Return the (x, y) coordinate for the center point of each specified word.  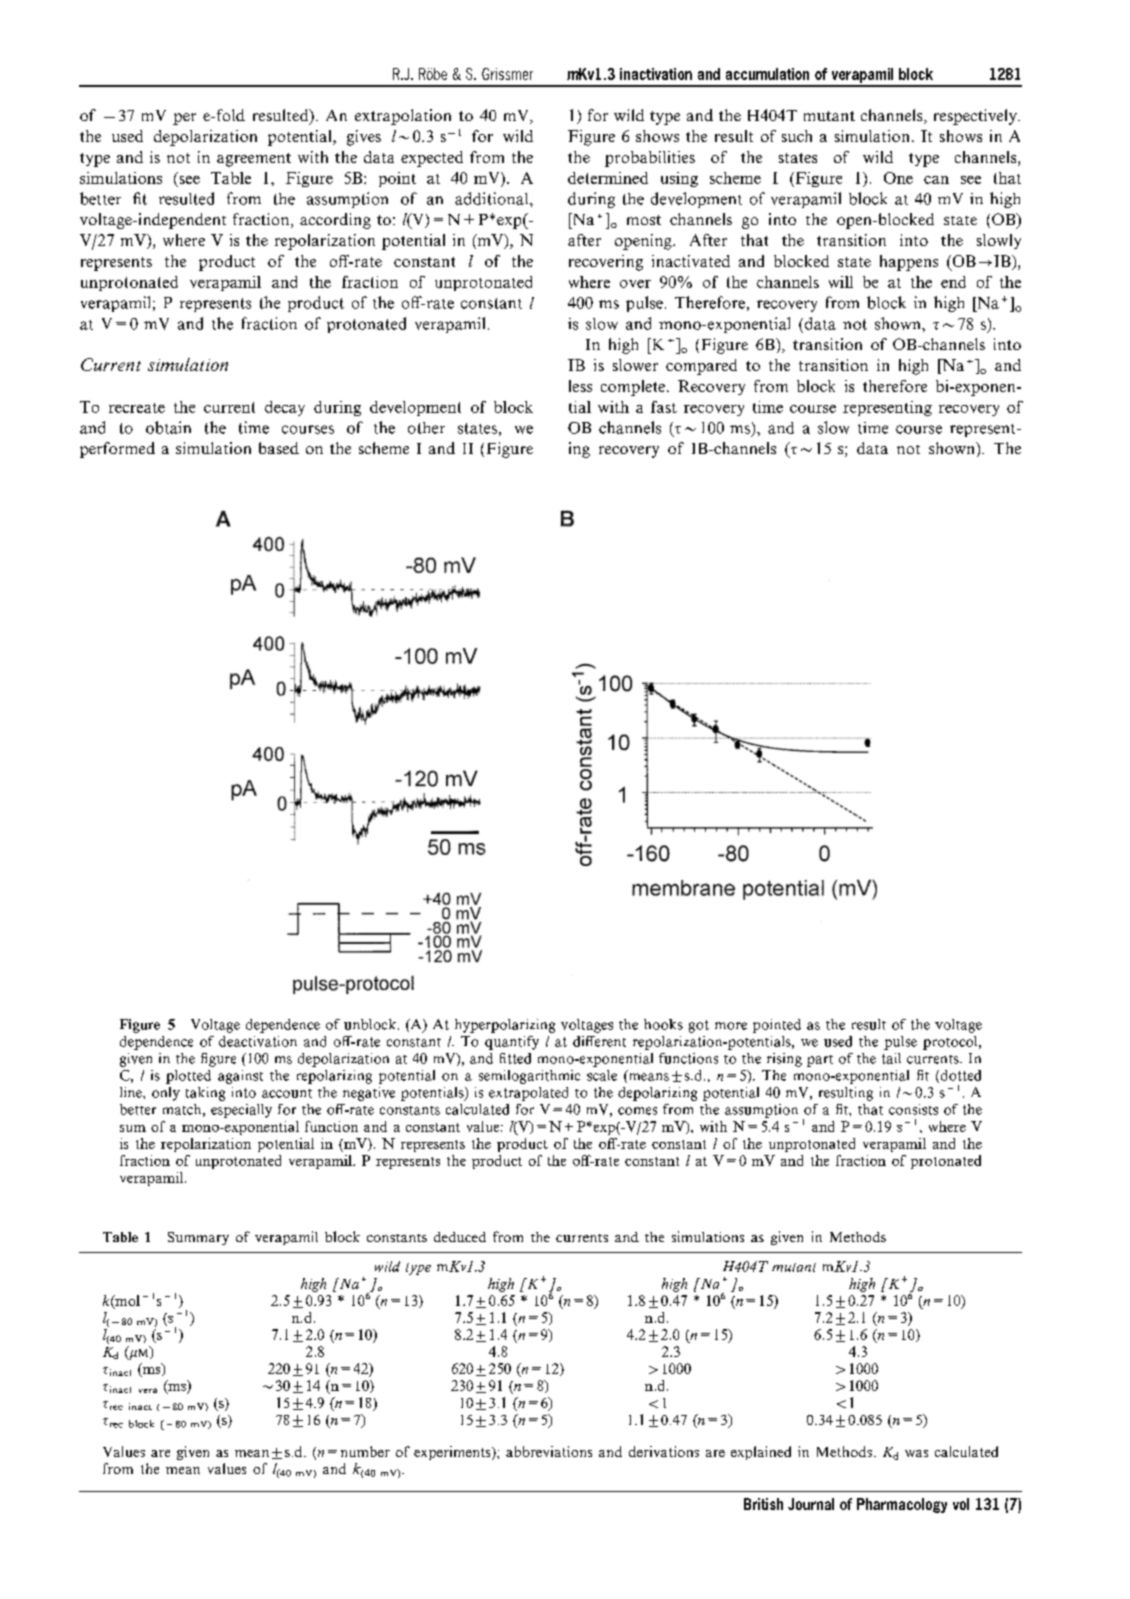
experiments (453, 1453)
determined (608, 178)
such (797, 136)
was (916, 1453)
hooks (663, 1024)
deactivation (258, 1041)
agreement (254, 160)
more (731, 1026)
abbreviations (549, 1451)
